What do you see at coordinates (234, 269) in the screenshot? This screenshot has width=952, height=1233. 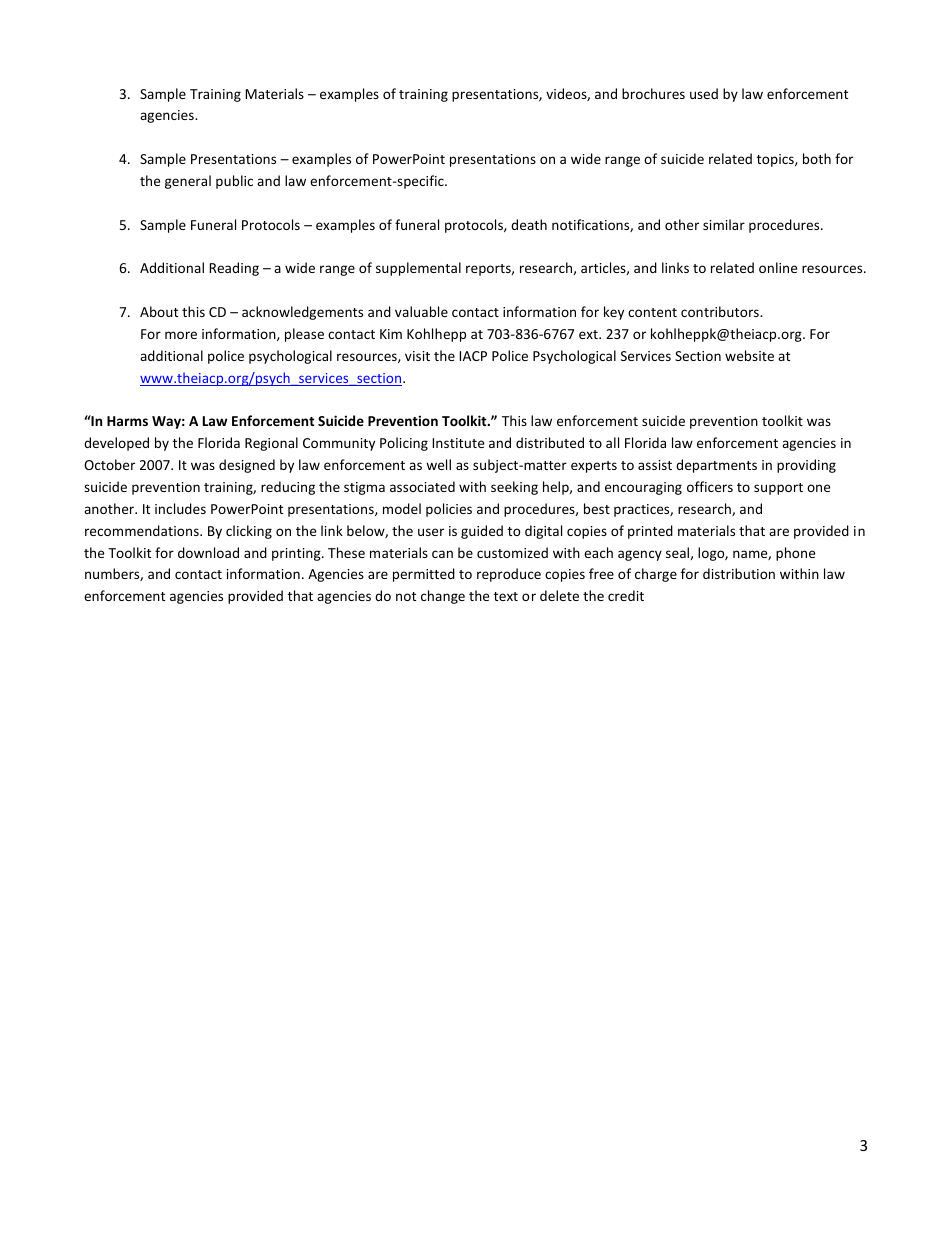 I see `Reading` at bounding box center [234, 269].
